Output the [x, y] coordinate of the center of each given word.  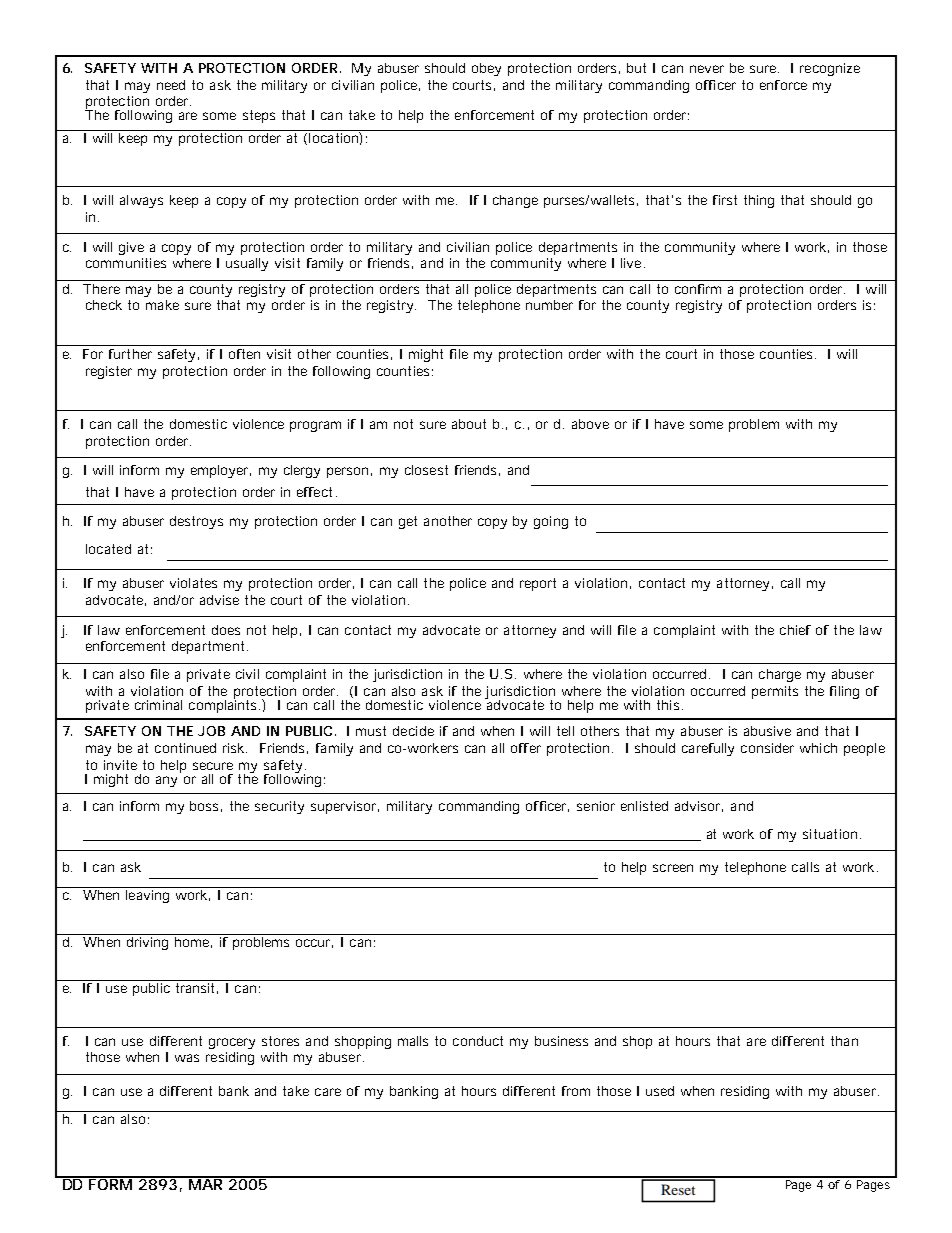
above [590, 424]
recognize [830, 69]
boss [206, 806]
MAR [207, 1183]
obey [486, 69]
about [469, 424]
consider [767, 748]
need [171, 85]
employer [221, 471]
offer [526, 748]
